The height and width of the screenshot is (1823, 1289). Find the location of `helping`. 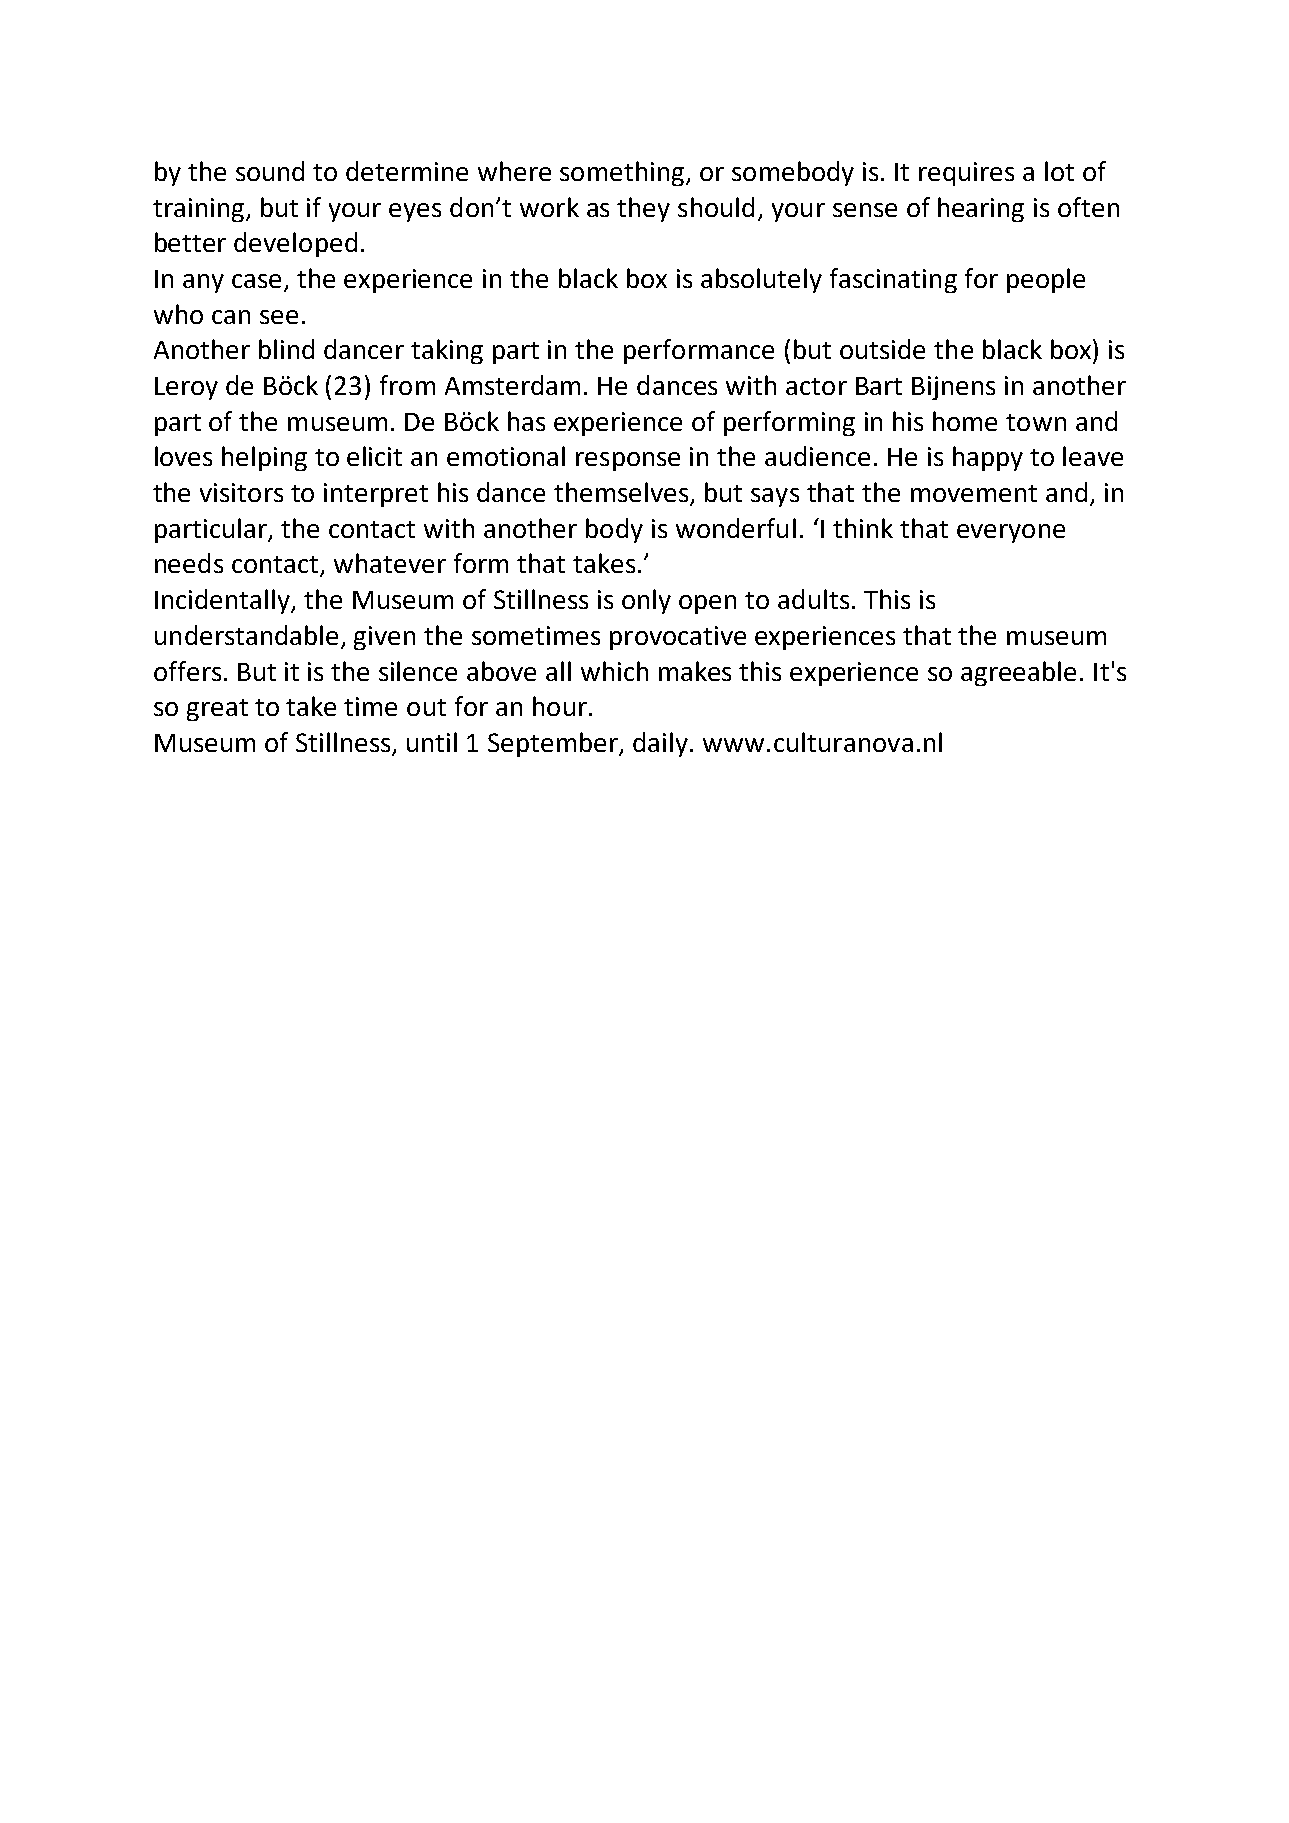

helping is located at coordinates (264, 458).
